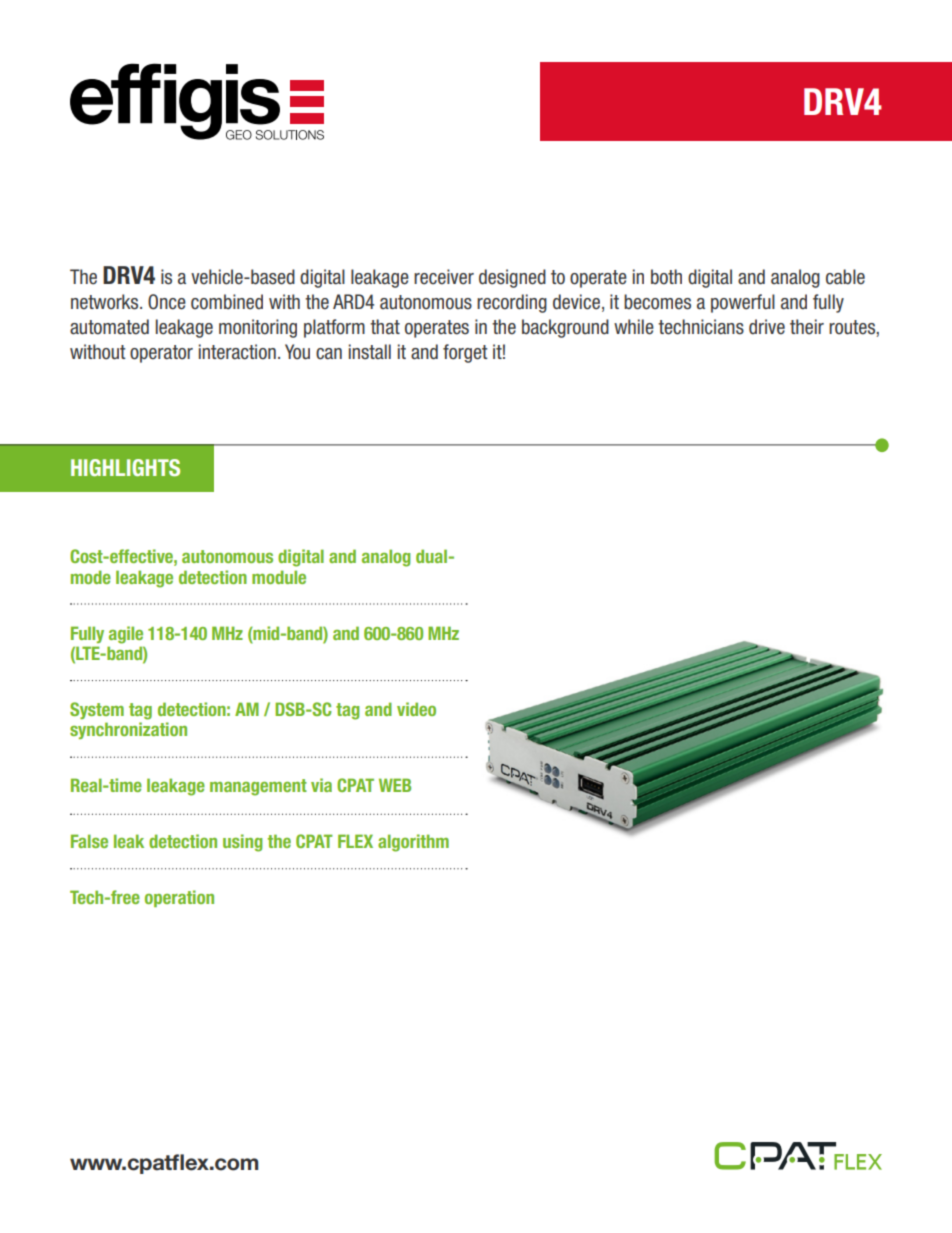 This screenshot has width=952, height=1233. What do you see at coordinates (279, 577) in the screenshot?
I see `module` at bounding box center [279, 577].
